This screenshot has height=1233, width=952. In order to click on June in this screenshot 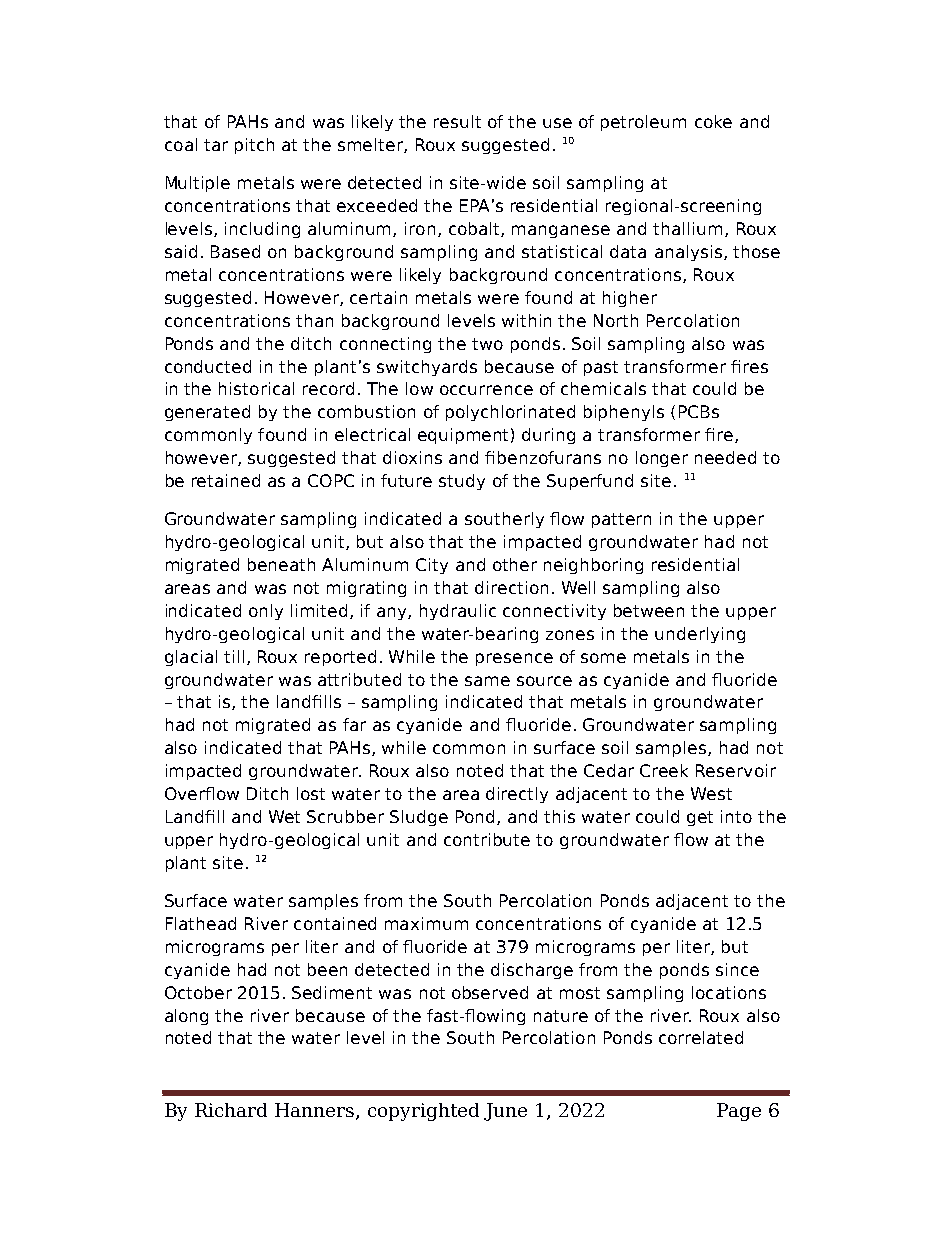, I will do `click(505, 1112)`.
